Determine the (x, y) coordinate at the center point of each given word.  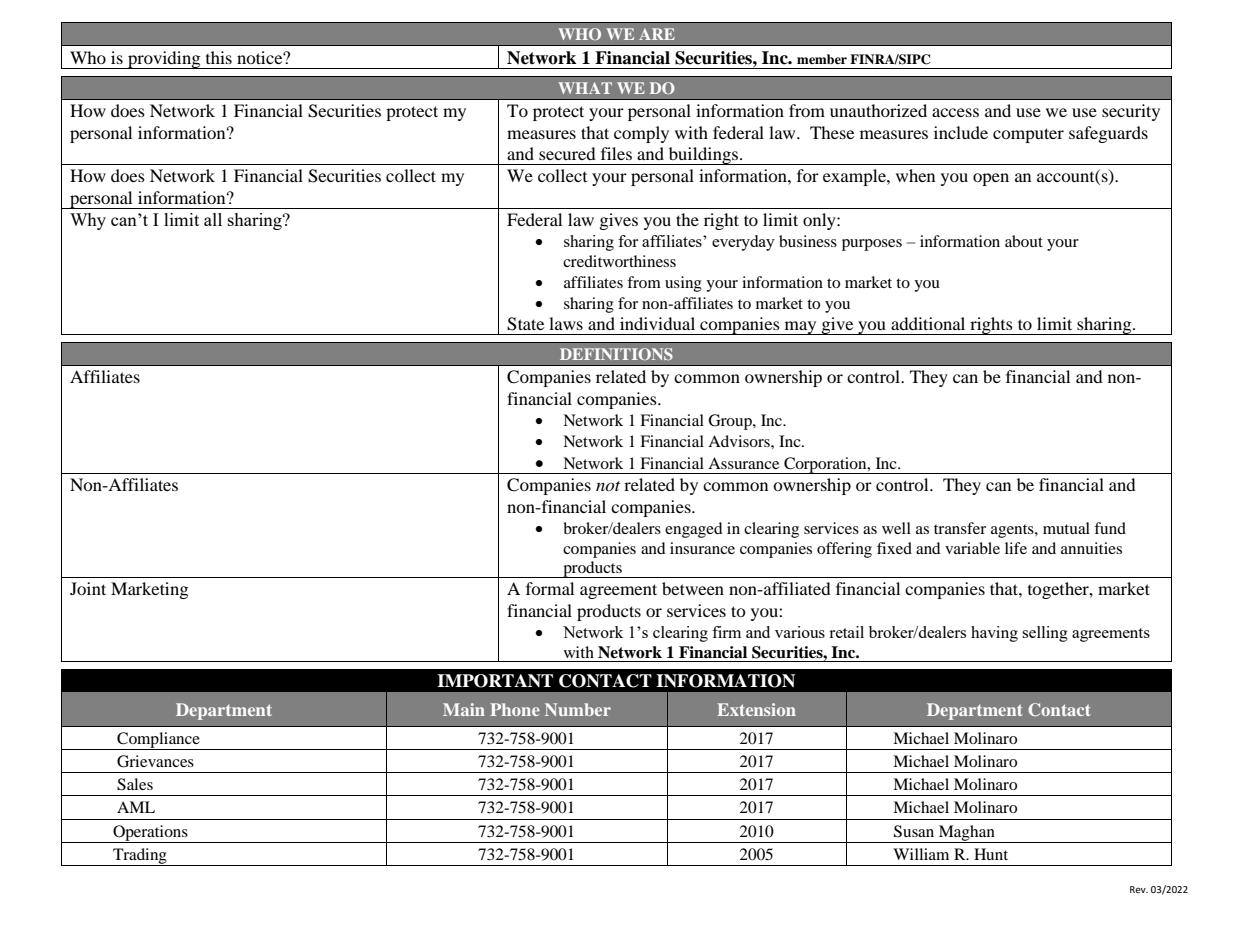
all (213, 219)
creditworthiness (619, 261)
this (219, 57)
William (921, 854)
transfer (960, 528)
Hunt (991, 854)
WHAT (585, 88)
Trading (140, 857)
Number (578, 709)
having (994, 634)
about (1024, 241)
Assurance (743, 463)
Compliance (158, 741)
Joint (88, 588)
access (955, 112)
